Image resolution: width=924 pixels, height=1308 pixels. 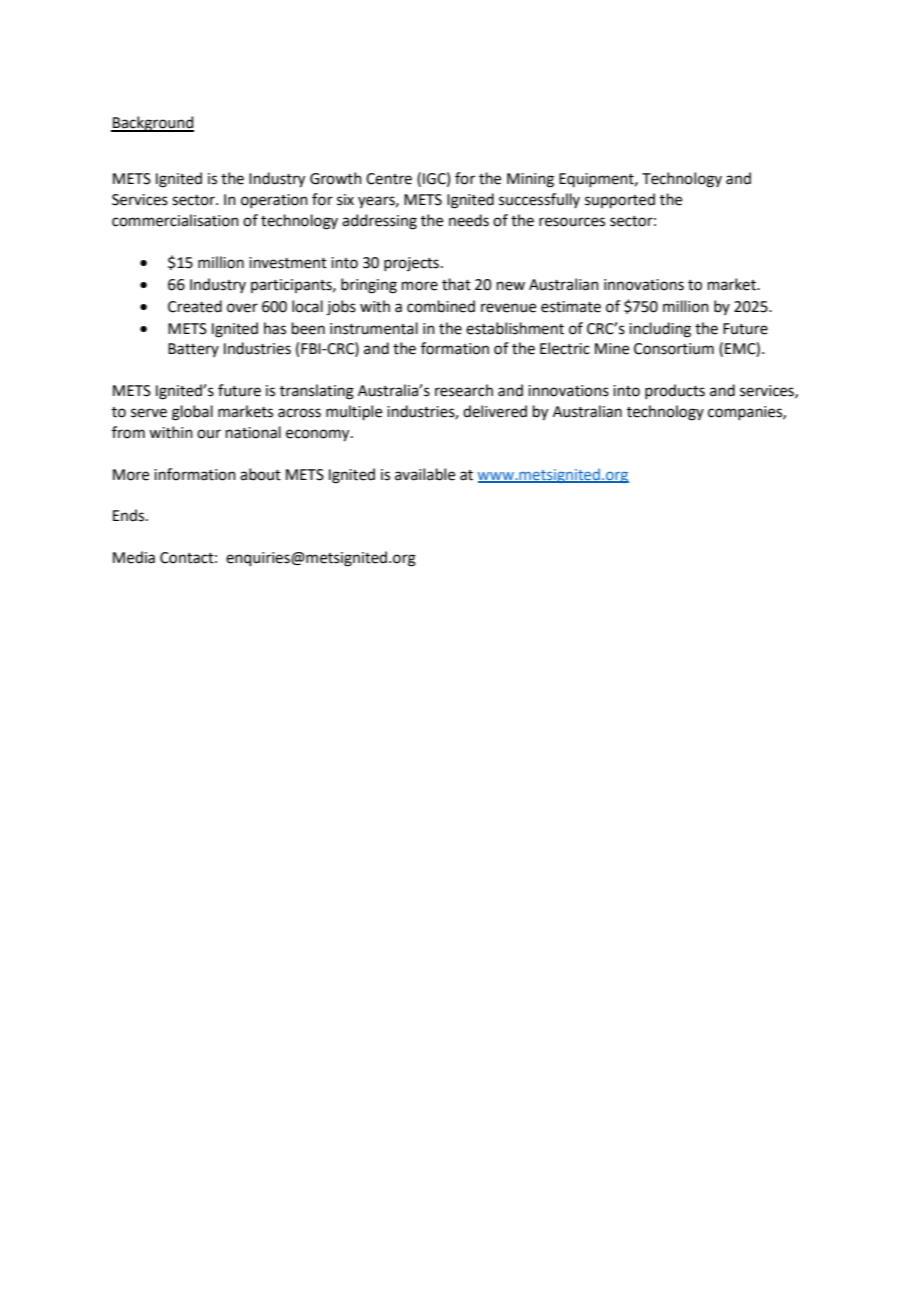 I want to click on products, so click(x=675, y=391).
